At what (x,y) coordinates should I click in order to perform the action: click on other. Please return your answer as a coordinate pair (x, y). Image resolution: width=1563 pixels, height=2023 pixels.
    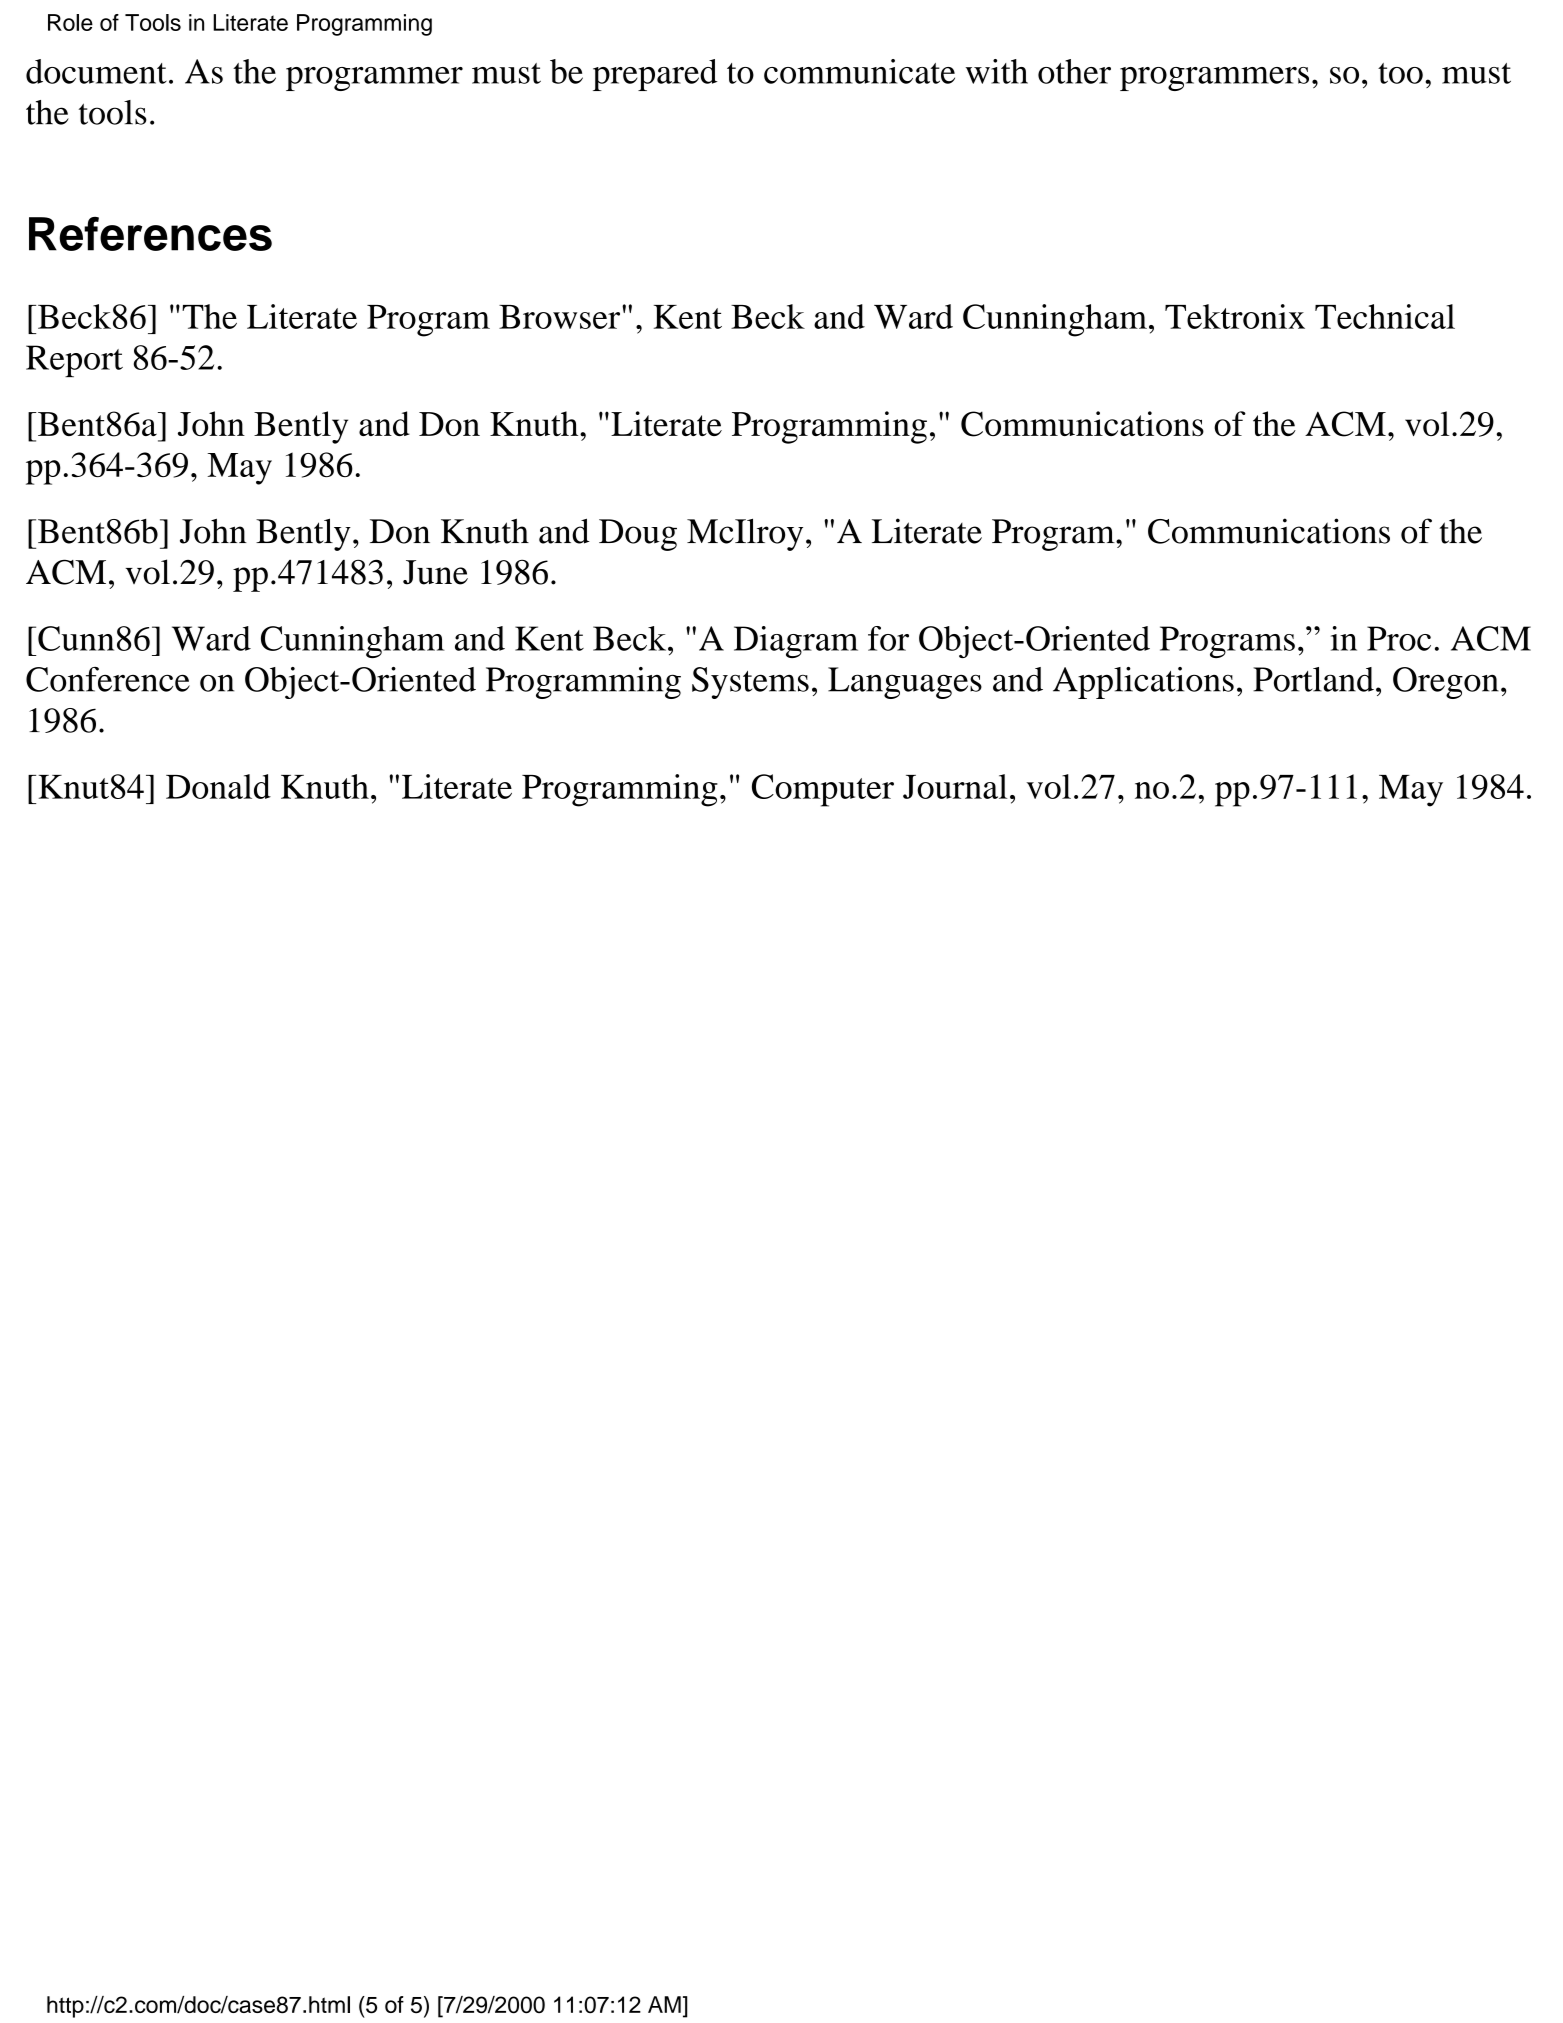
    Looking at the image, I should click on (1074, 71).
